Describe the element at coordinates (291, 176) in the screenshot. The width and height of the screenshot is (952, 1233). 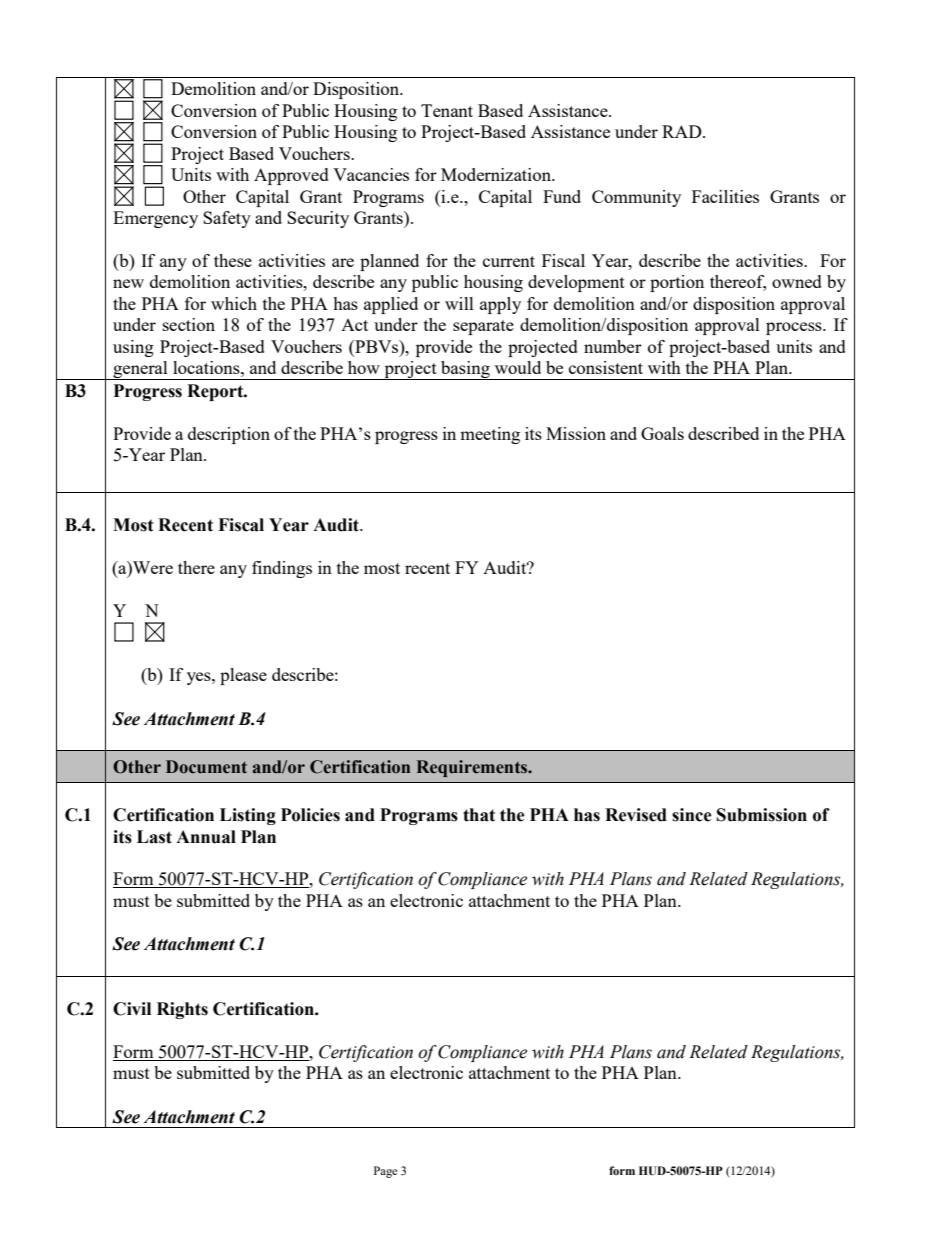
I see `Approved` at that location.
